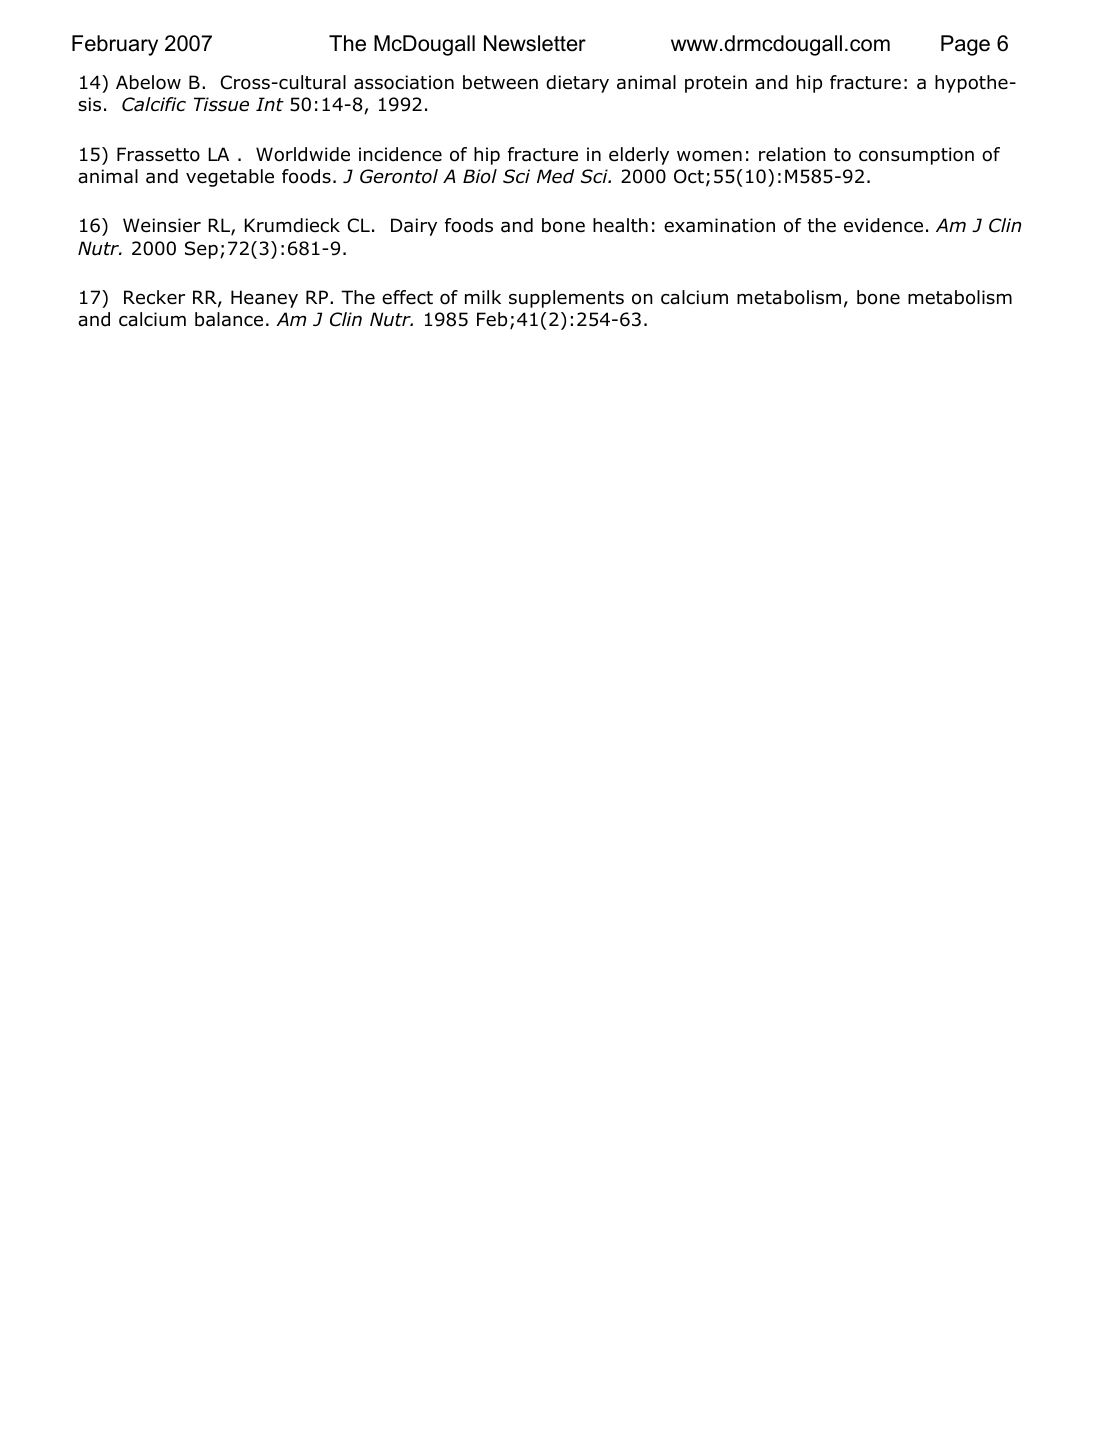 Image resolution: width=1117 pixels, height=1446 pixels. I want to click on Dairy, so click(414, 227).
